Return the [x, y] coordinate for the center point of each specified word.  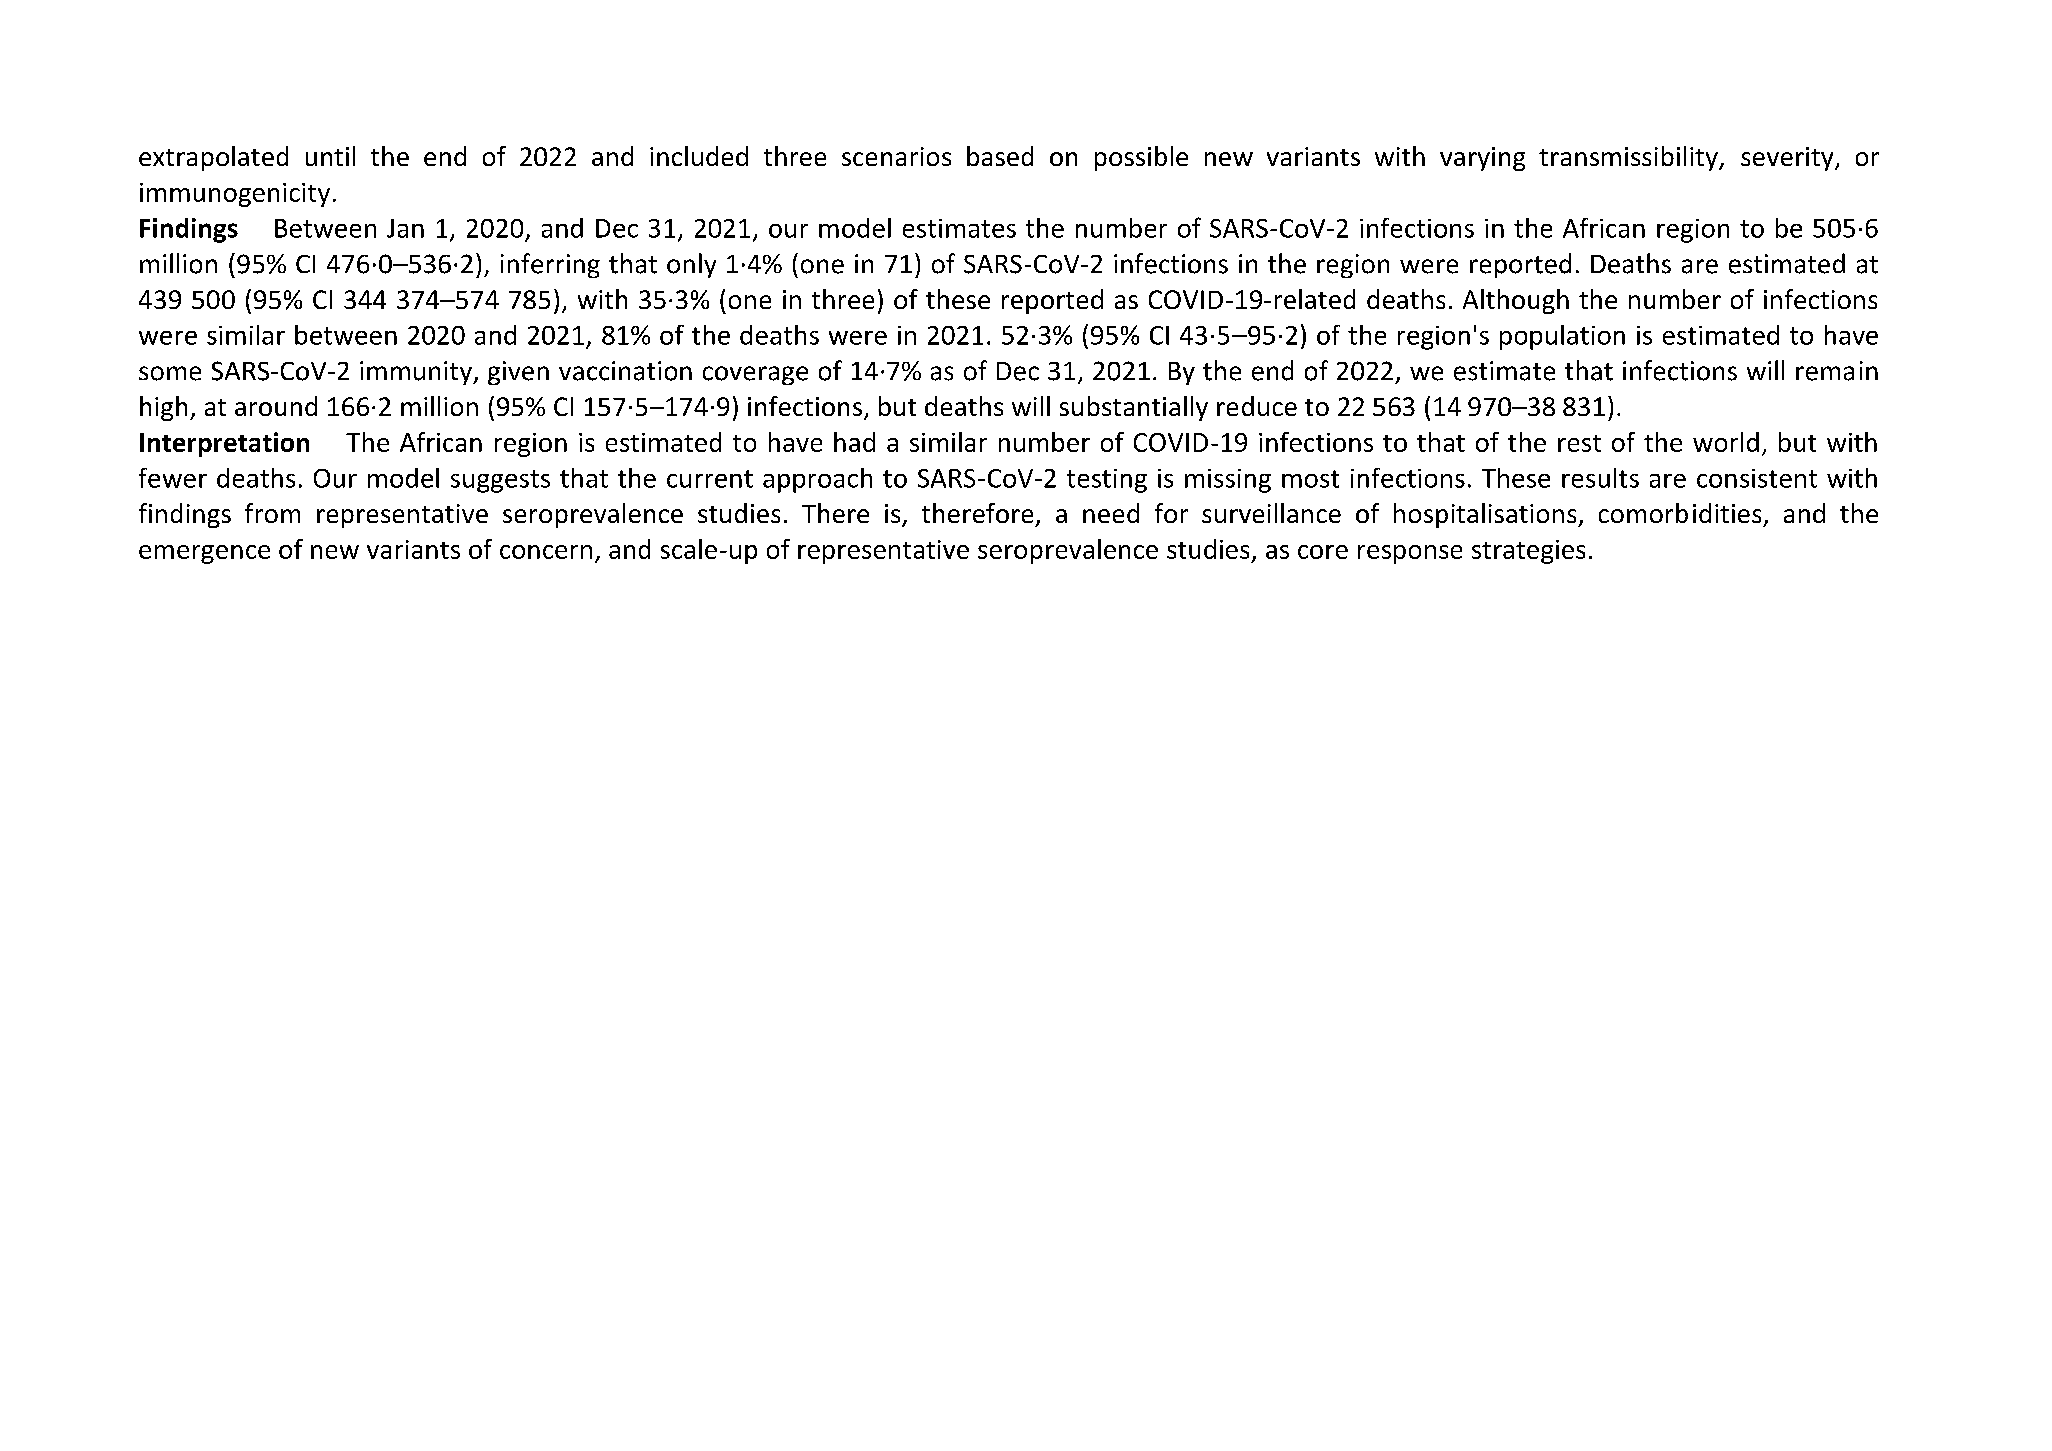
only [691, 265]
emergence [204, 554]
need [1111, 513]
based [1000, 156]
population [1562, 337]
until [330, 156]
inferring [550, 265]
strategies [1528, 552]
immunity [417, 373]
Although [1516, 301]
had [854, 442]
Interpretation [224, 444]
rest [1579, 443]
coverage [755, 375]
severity [1788, 159]
